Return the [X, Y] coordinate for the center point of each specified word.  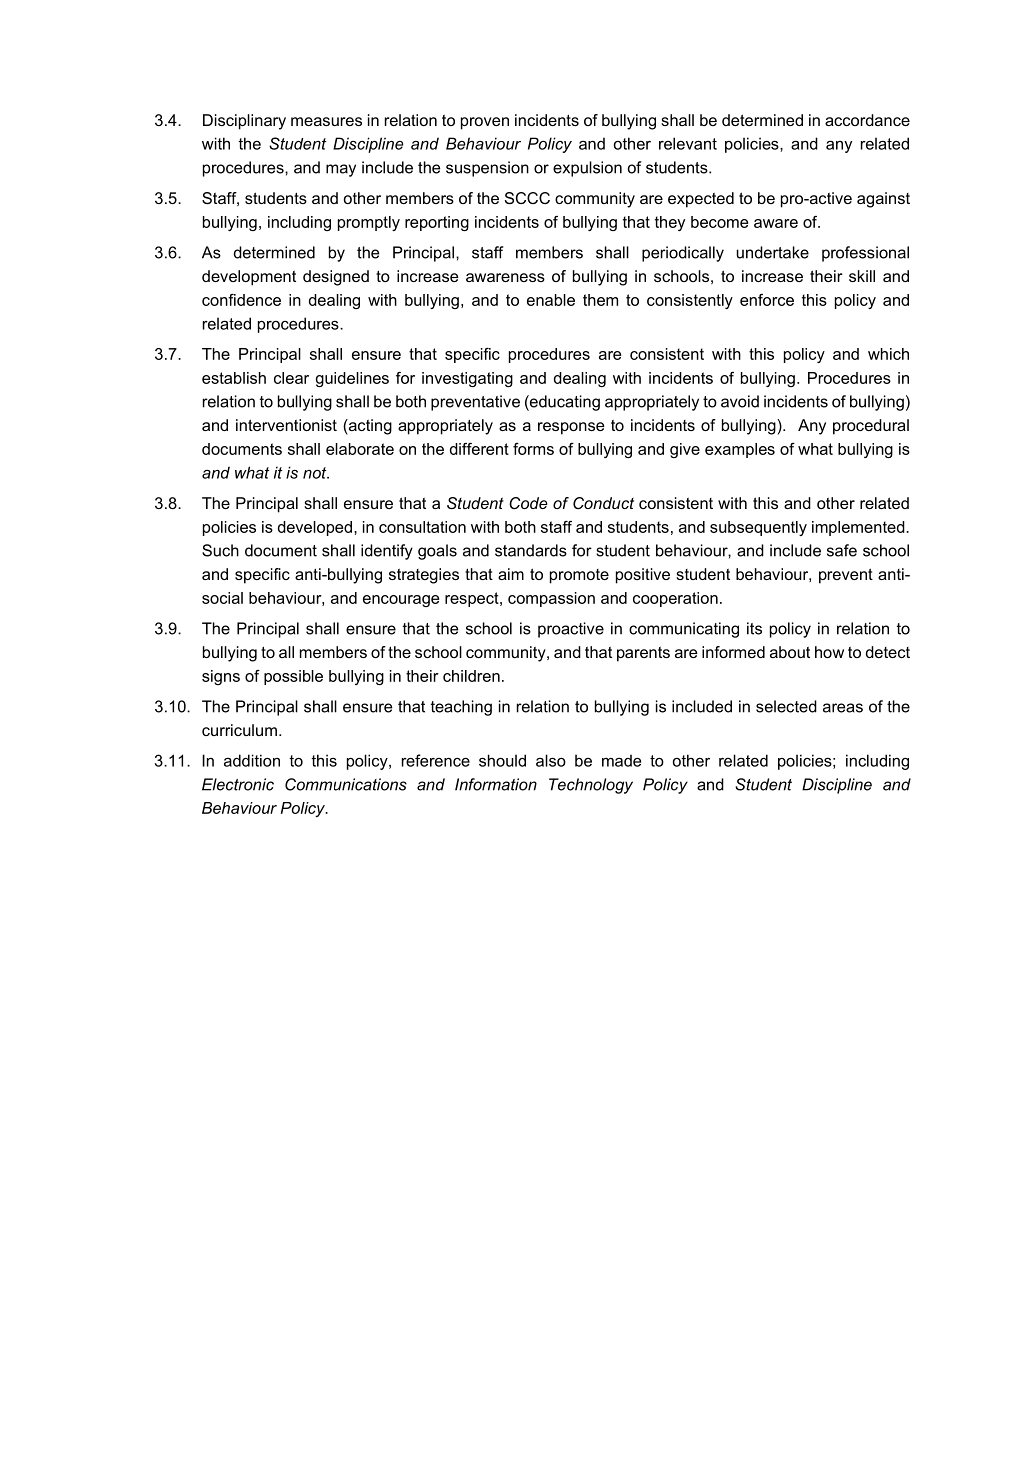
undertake [772, 252]
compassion [551, 599]
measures [326, 121]
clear [291, 378]
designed [336, 278]
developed [315, 528]
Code [528, 503]
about [790, 652]
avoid [740, 401]
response [571, 428]
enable [551, 300]
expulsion [587, 169]
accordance [867, 120]
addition [252, 760]
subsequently [758, 528]
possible [293, 677]
